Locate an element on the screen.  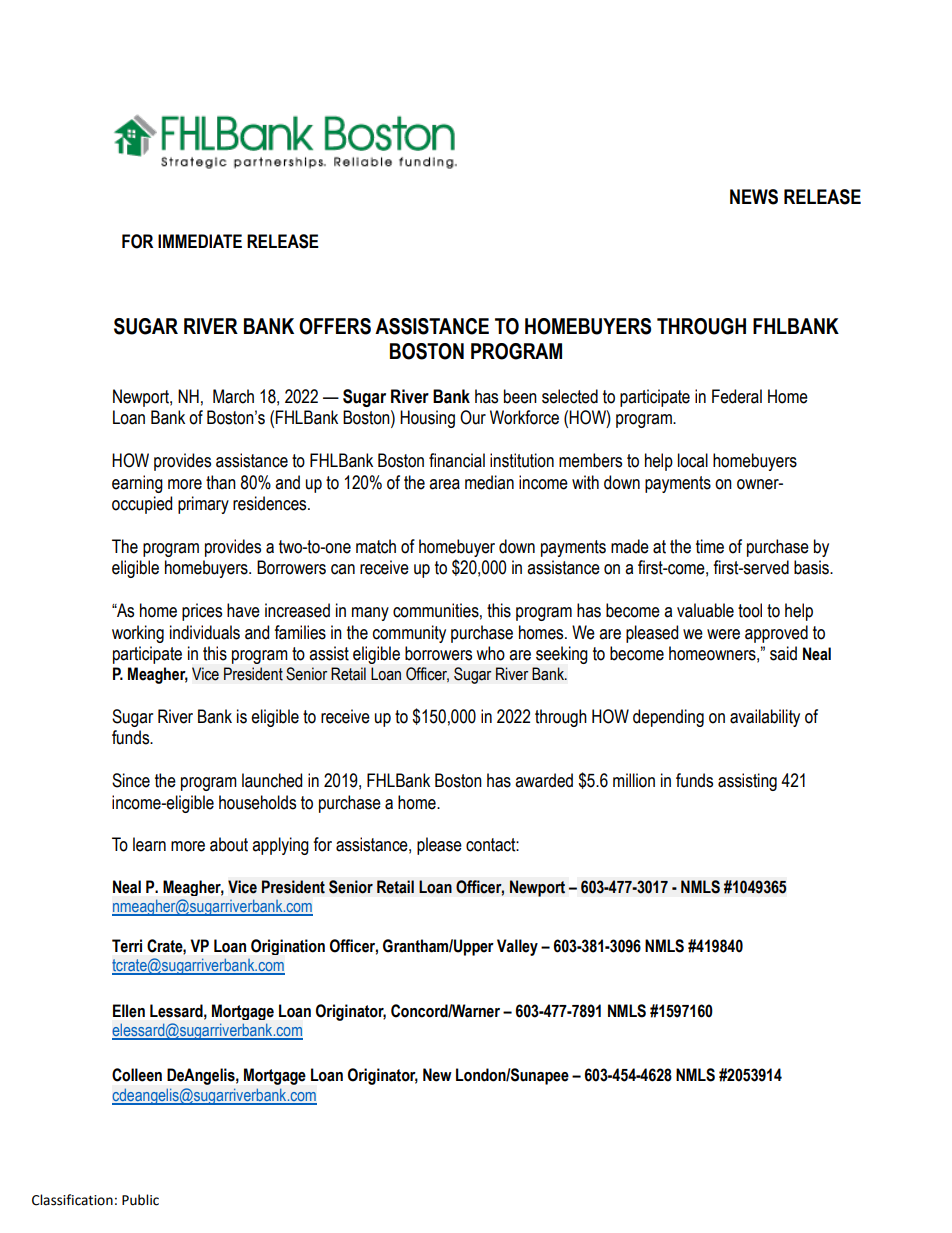
IMMEDIATE is located at coordinates (200, 241).
